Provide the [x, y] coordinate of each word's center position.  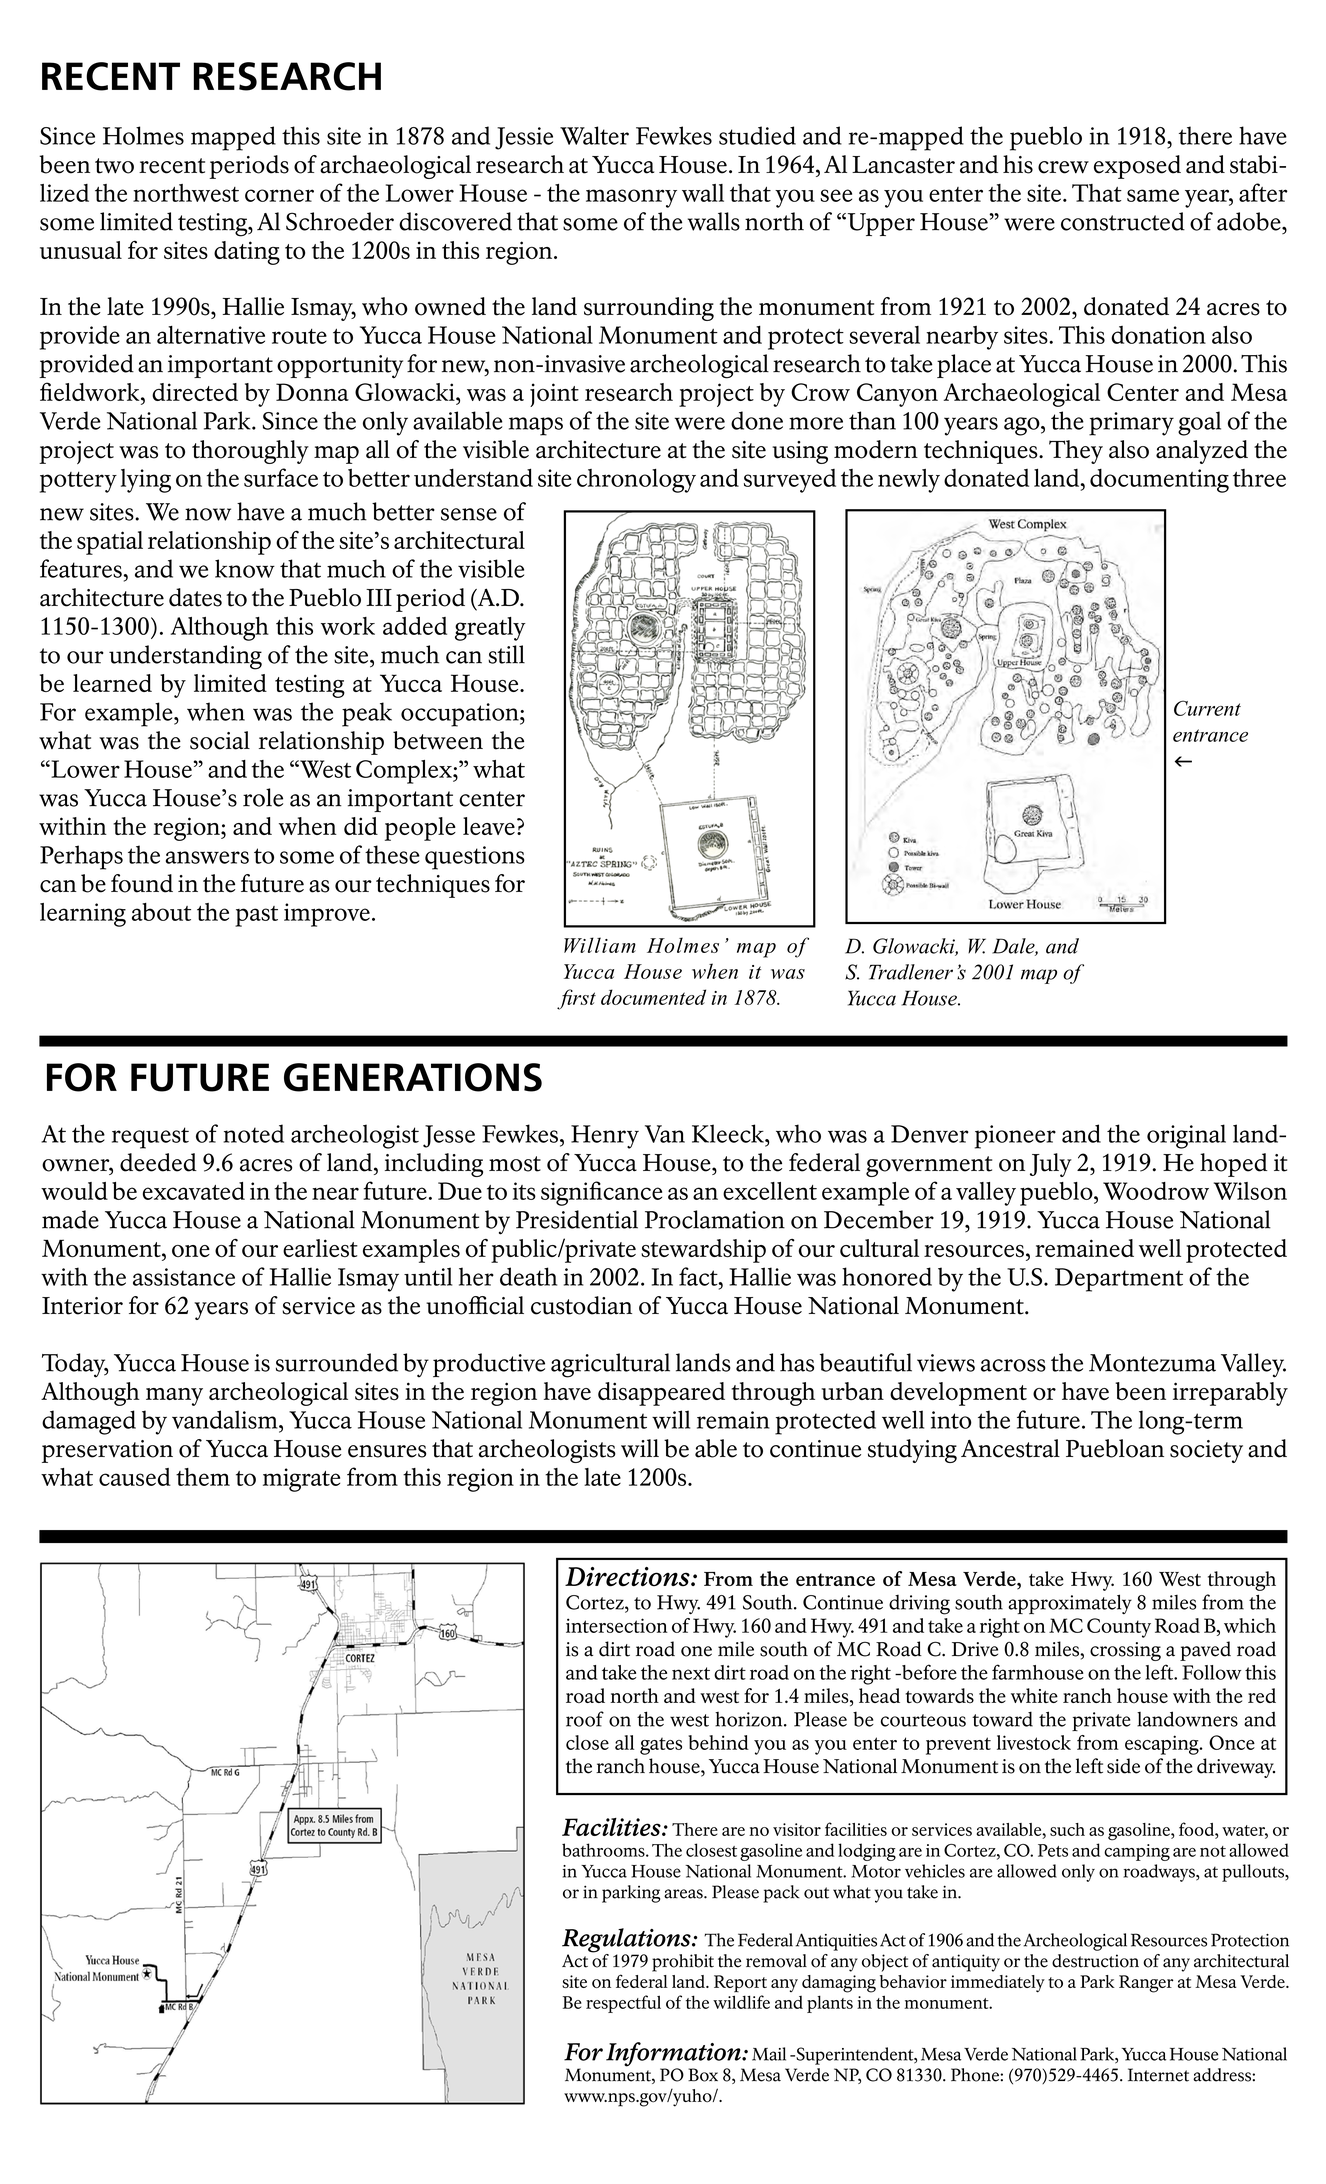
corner [279, 195]
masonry [631, 198]
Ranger [1146, 1984]
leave [489, 826]
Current [1207, 708]
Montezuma [1152, 1363]
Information [674, 2055]
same [1153, 195]
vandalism [226, 1419]
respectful [623, 2004]
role [263, 797]
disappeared [661, 1394]
